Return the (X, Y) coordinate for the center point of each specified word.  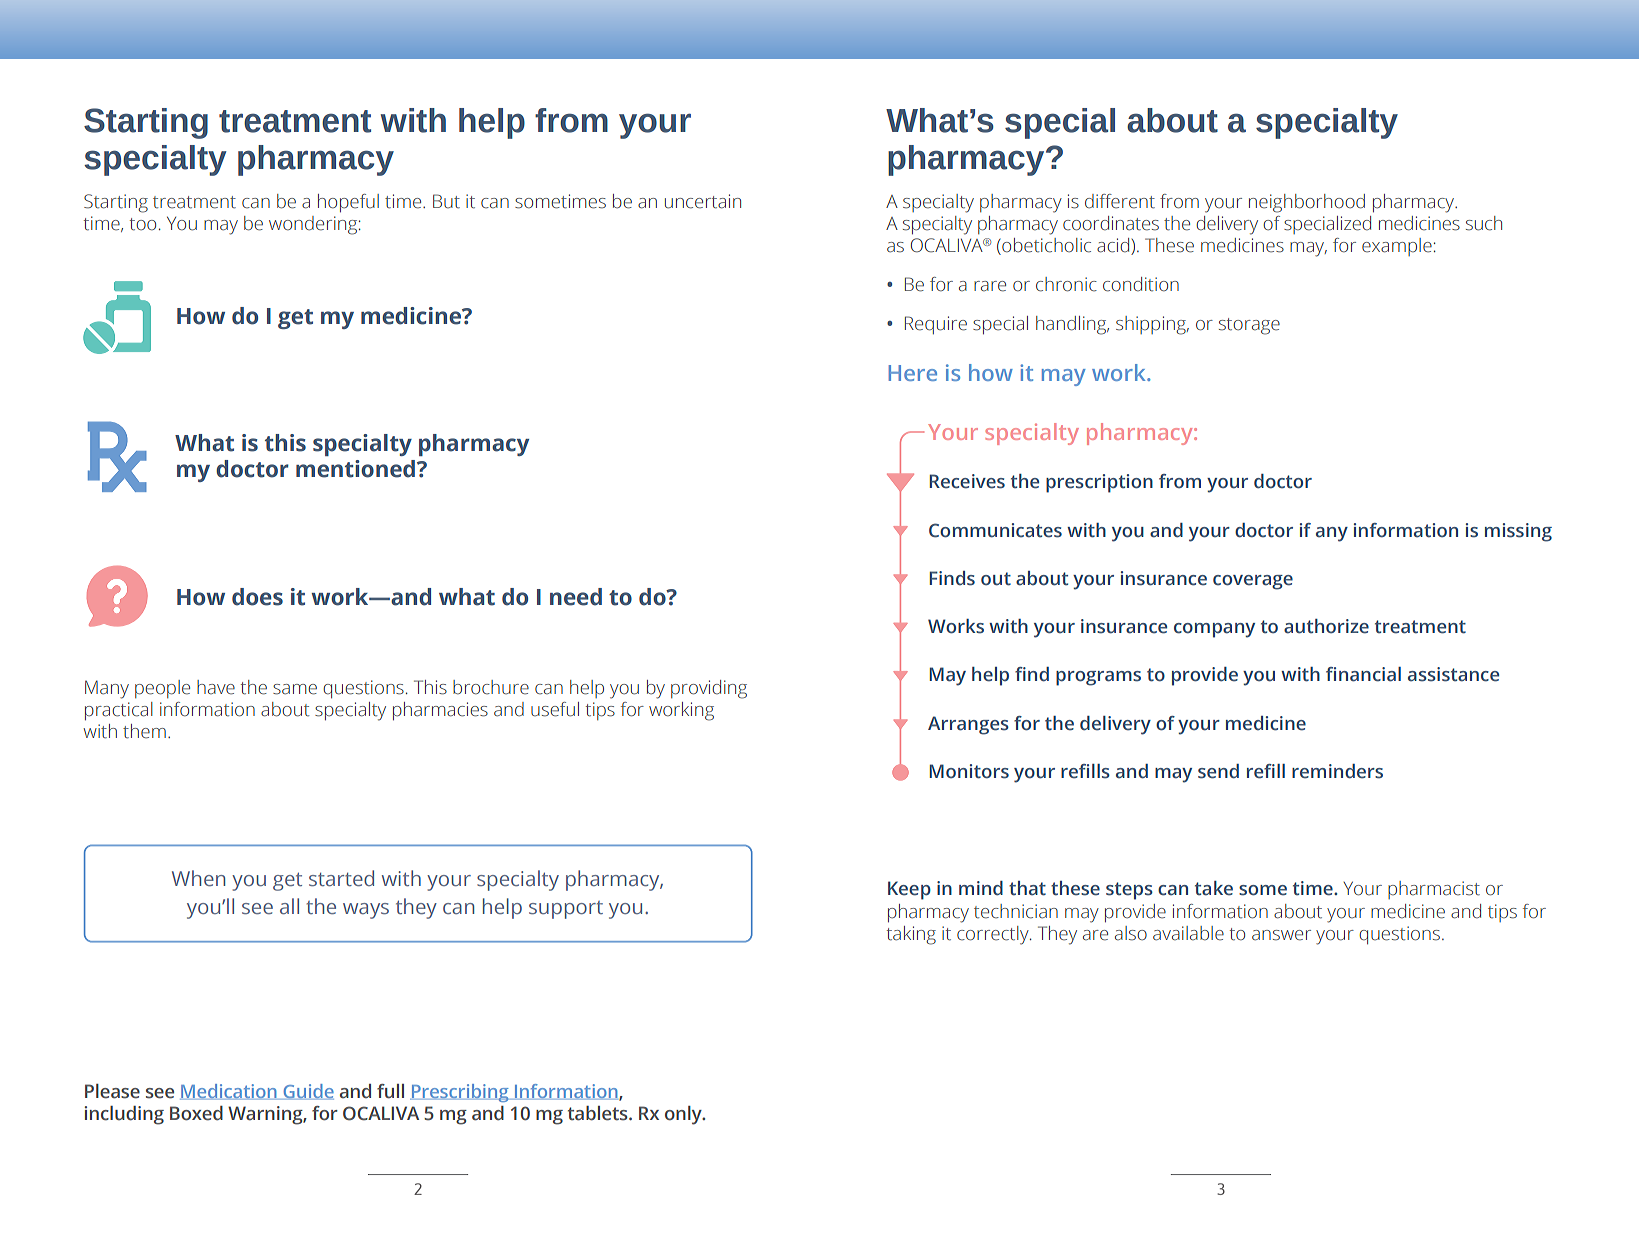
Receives (967, 481)
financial (1363, 674)
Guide (307, 1092)
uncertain (703, 201)
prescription (1099, 483)
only (684, 1115)
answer (1281, 935)
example (1397, 247)
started (341, 878)
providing (709, 689)
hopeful (348, 203)
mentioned (355, 469)
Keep (909, 890)
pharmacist (1434, 890)
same (295, 689)
